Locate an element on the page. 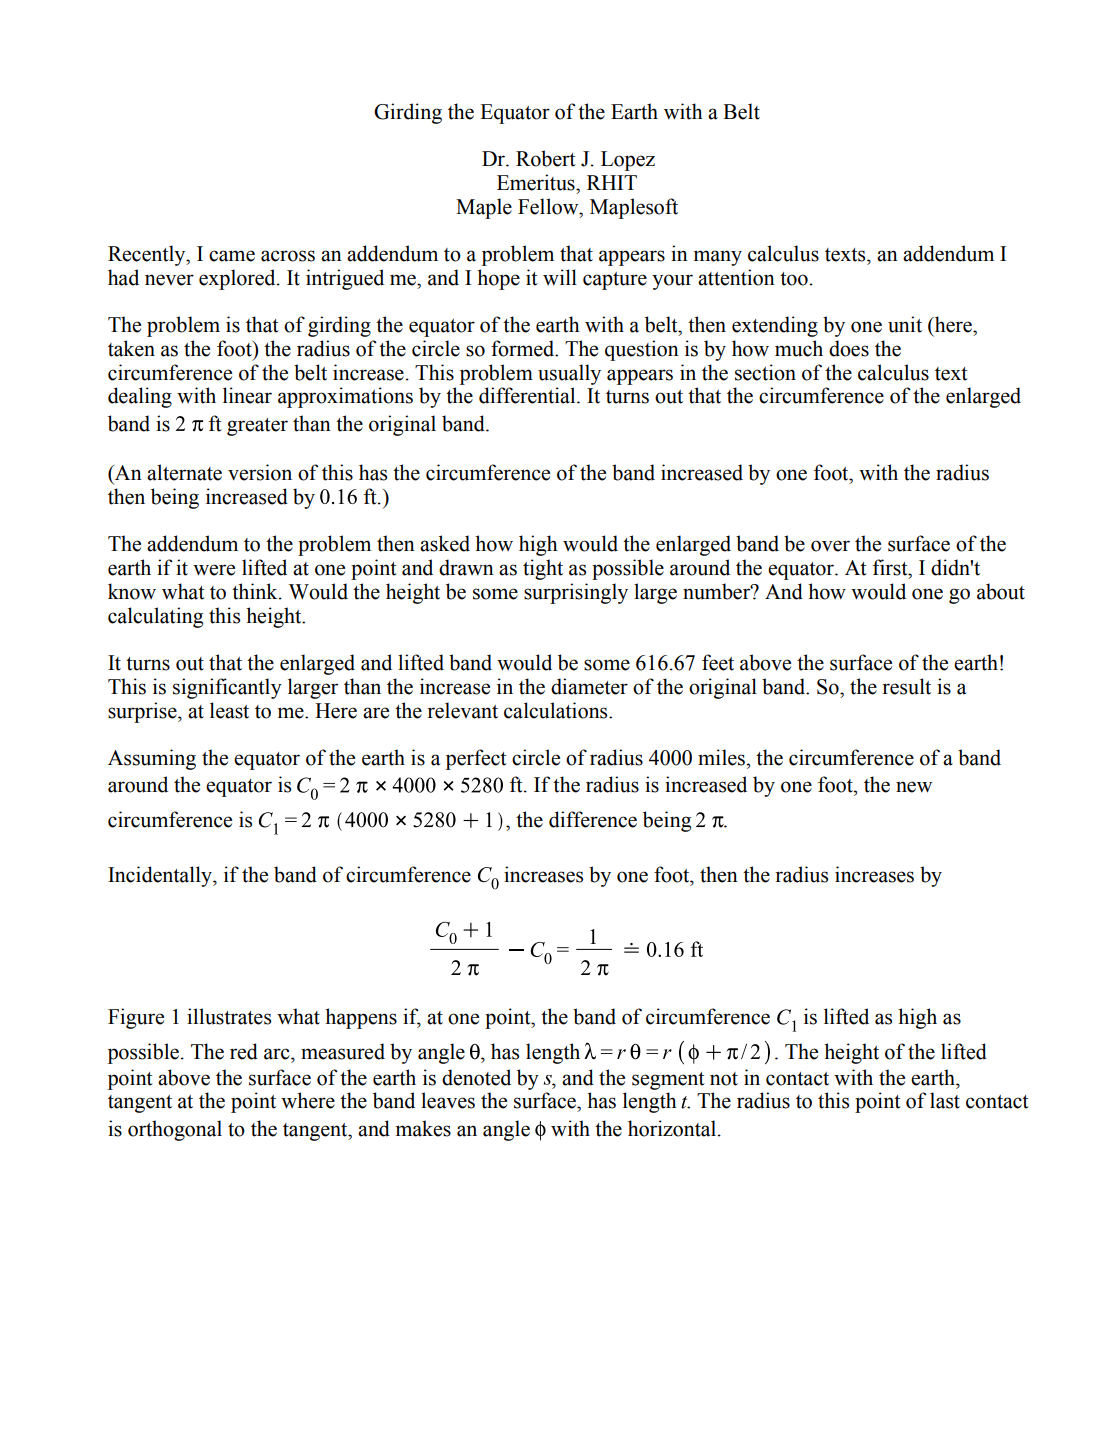  came is located at coordinates (232, 256).
